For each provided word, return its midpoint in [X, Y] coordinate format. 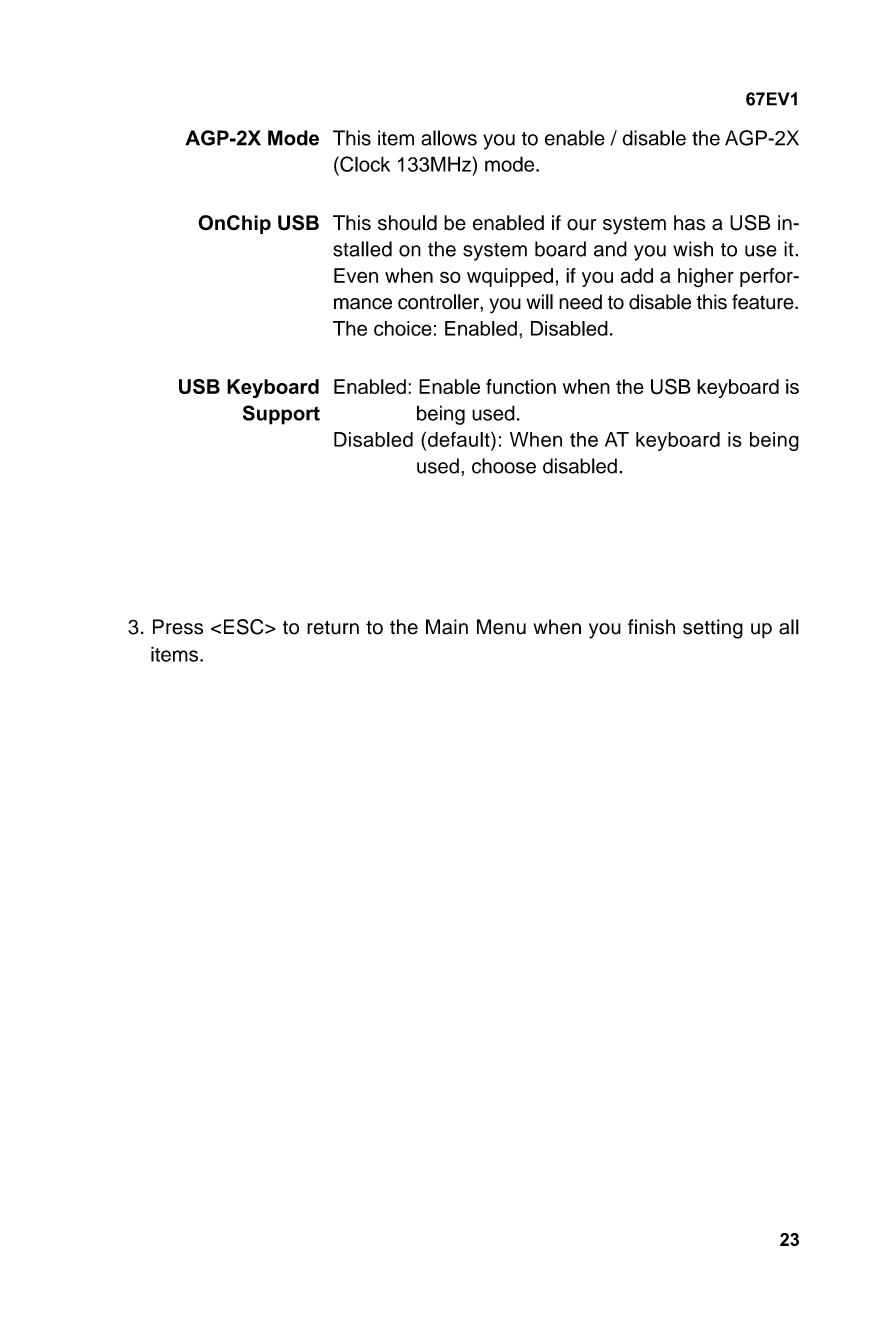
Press [178, 627]
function [521, 386]
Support [281, 415]
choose [504, 466]
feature [764, 302]
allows [449, 138]
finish [651, 627]
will [539, 301]
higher [706, 278]
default [460, 439]
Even [356, 275]
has [689, 223]
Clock [364, 164]
